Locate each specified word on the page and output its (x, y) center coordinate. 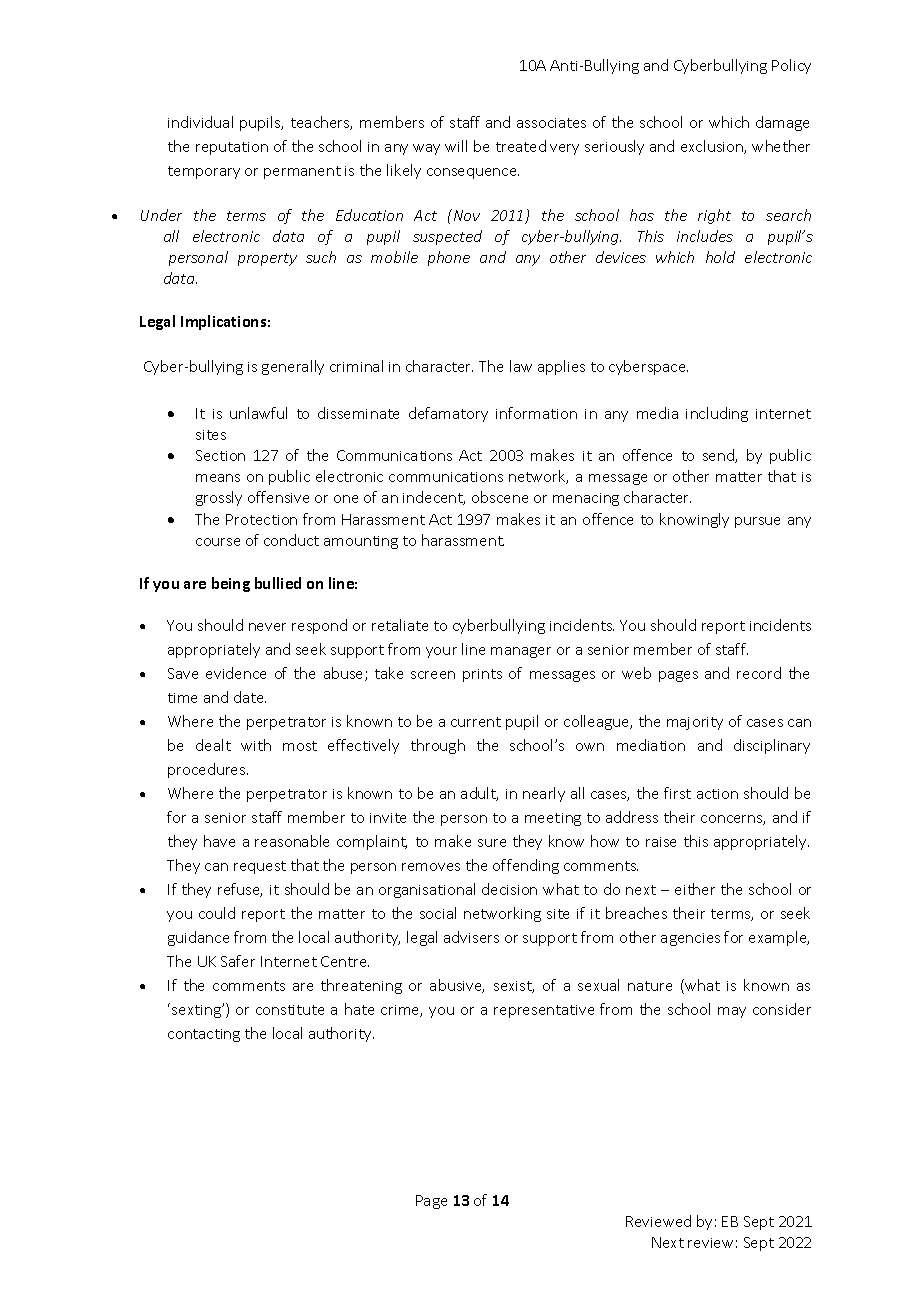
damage (782, 123)
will (456, 146)
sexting (197, 1011)
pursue (757, 522)
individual (200, 122)
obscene (500, 497)
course (218, 542)
